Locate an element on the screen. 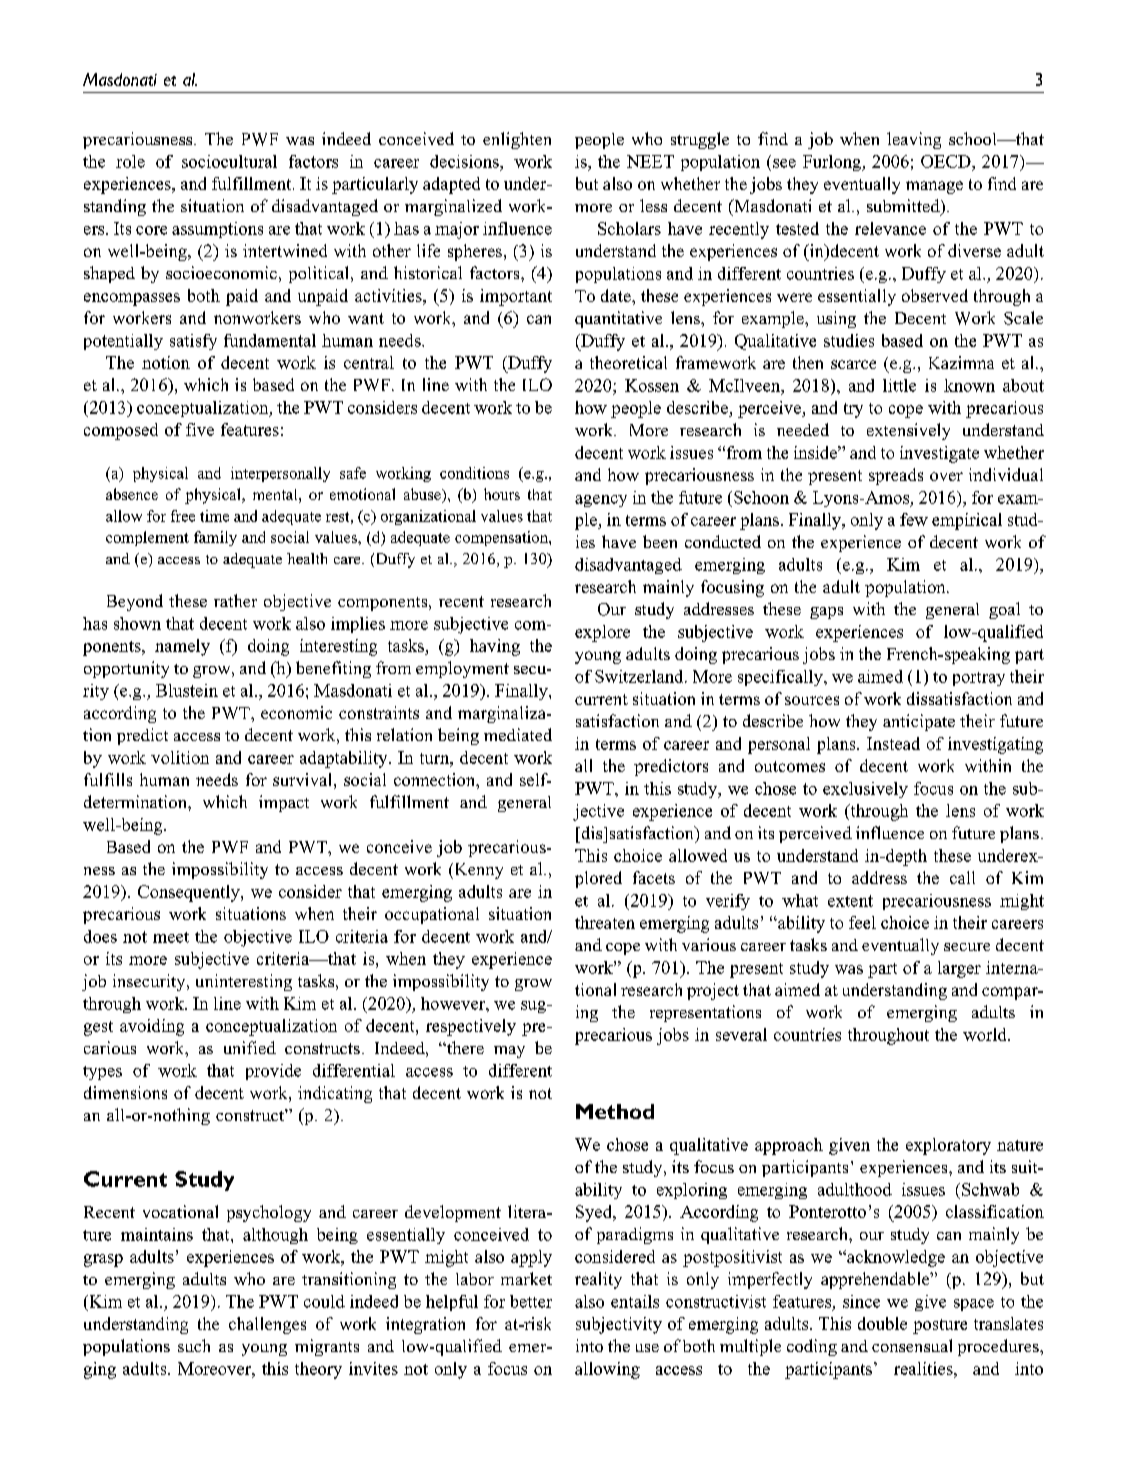 The height and width of the screenshot is (1464, 1127). sociocultural is located at coordinates (229, 161).
